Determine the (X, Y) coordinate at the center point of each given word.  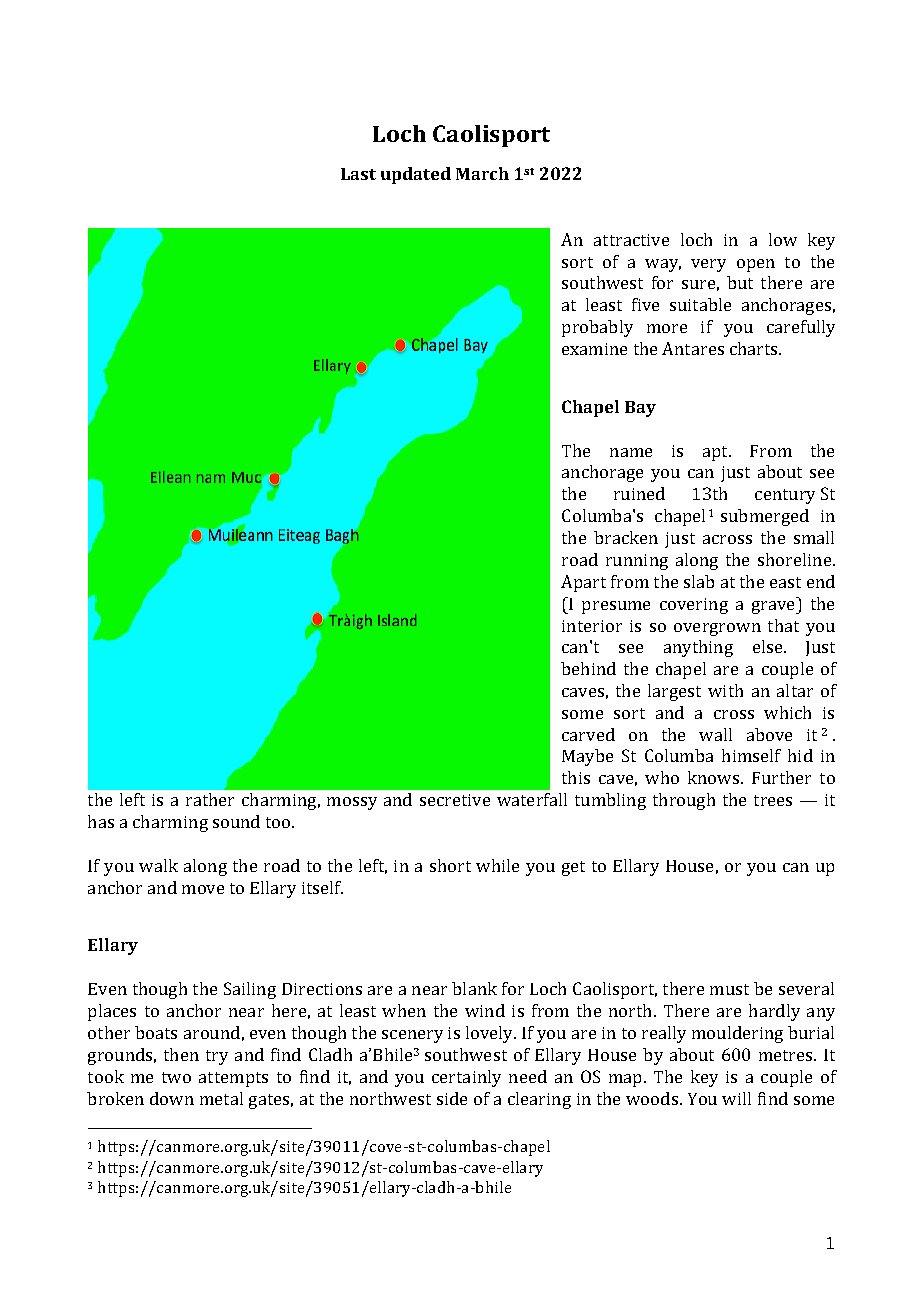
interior (592, 626)
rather (210, 799)
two (176, 1077)
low (783, 239)
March (482, 173)
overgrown (717, 629)
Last (358, 174)
